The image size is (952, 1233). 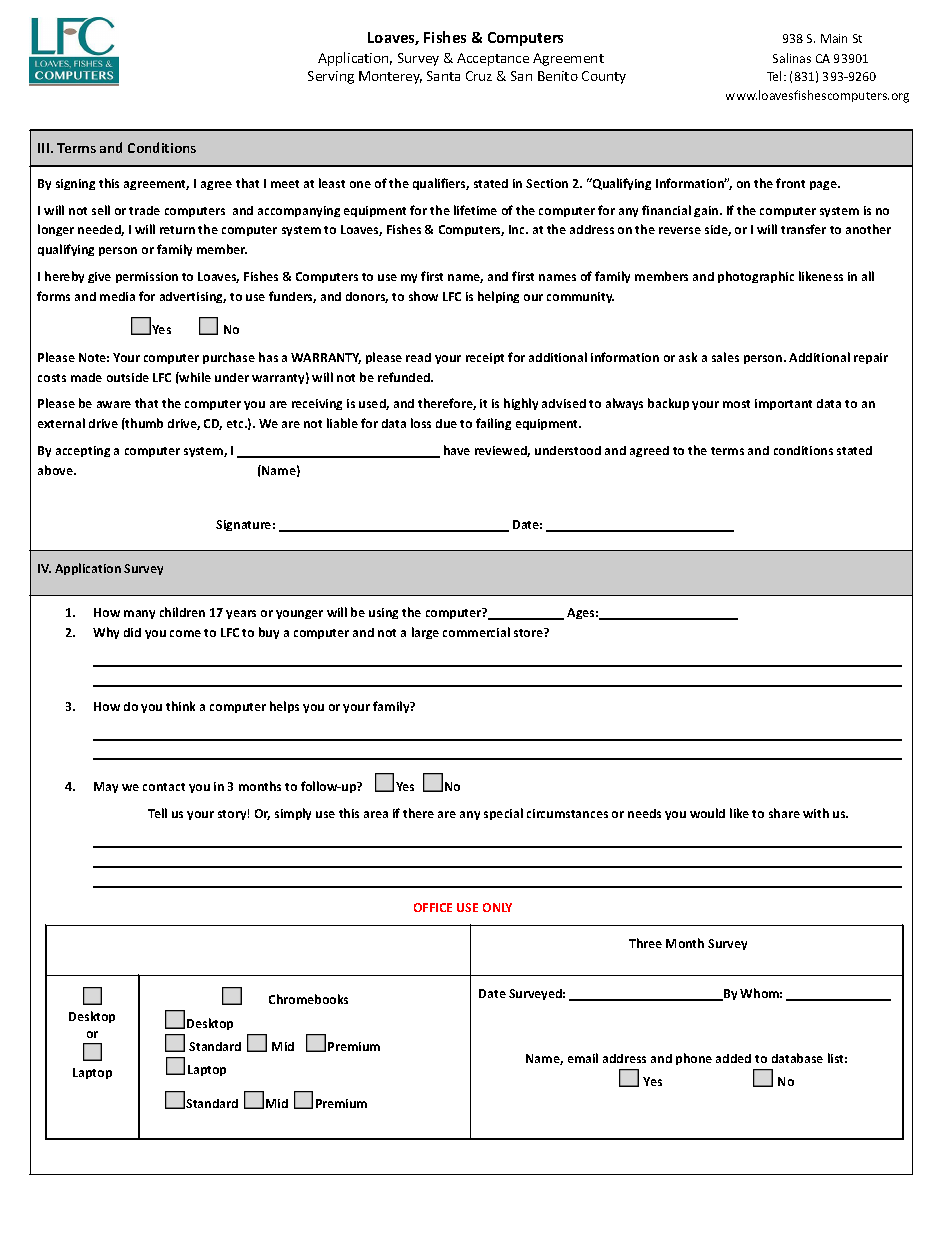 I want to click on email, so click(x=583, y=1058).
